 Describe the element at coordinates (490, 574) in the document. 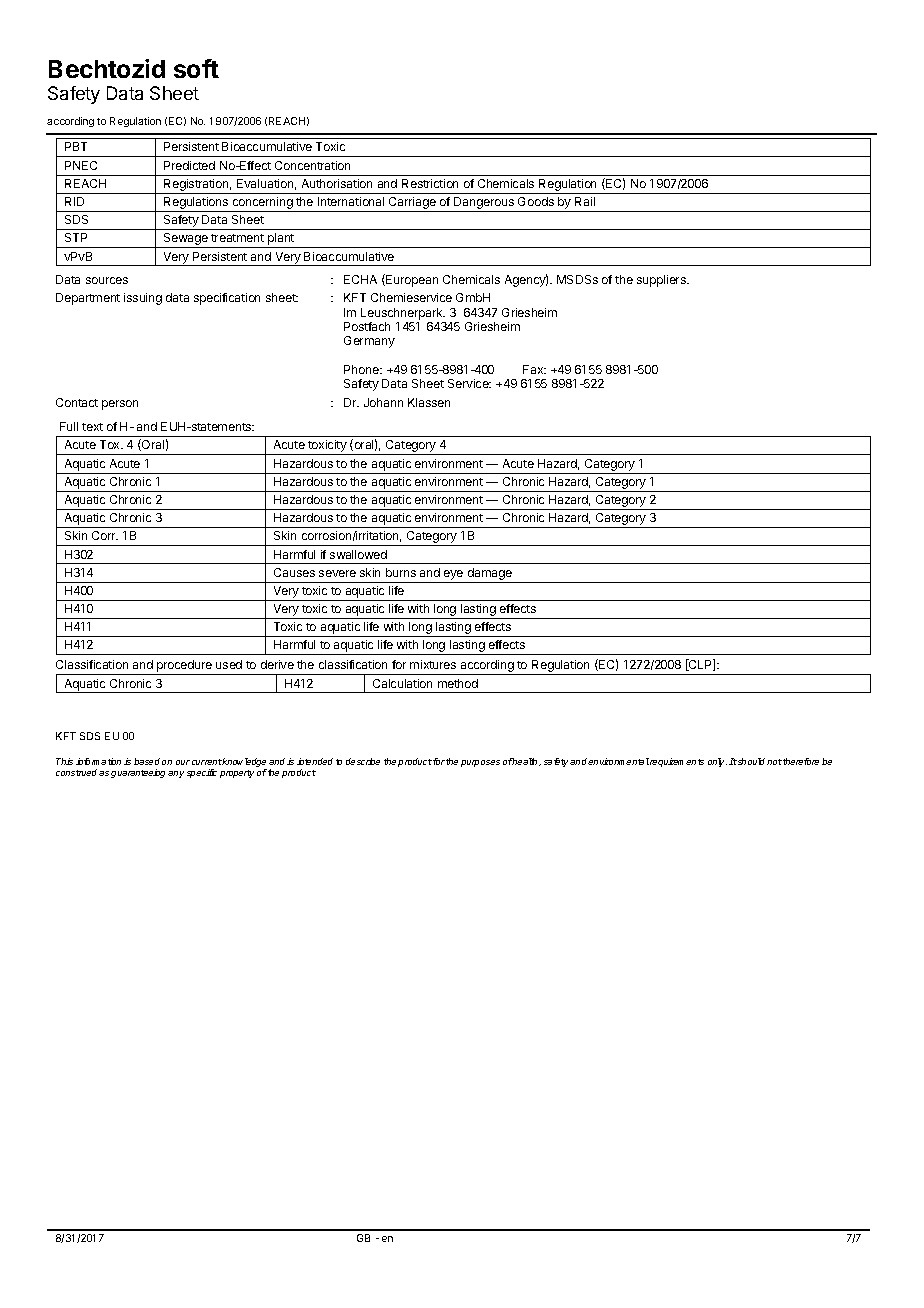

I see `damage` at that location.
